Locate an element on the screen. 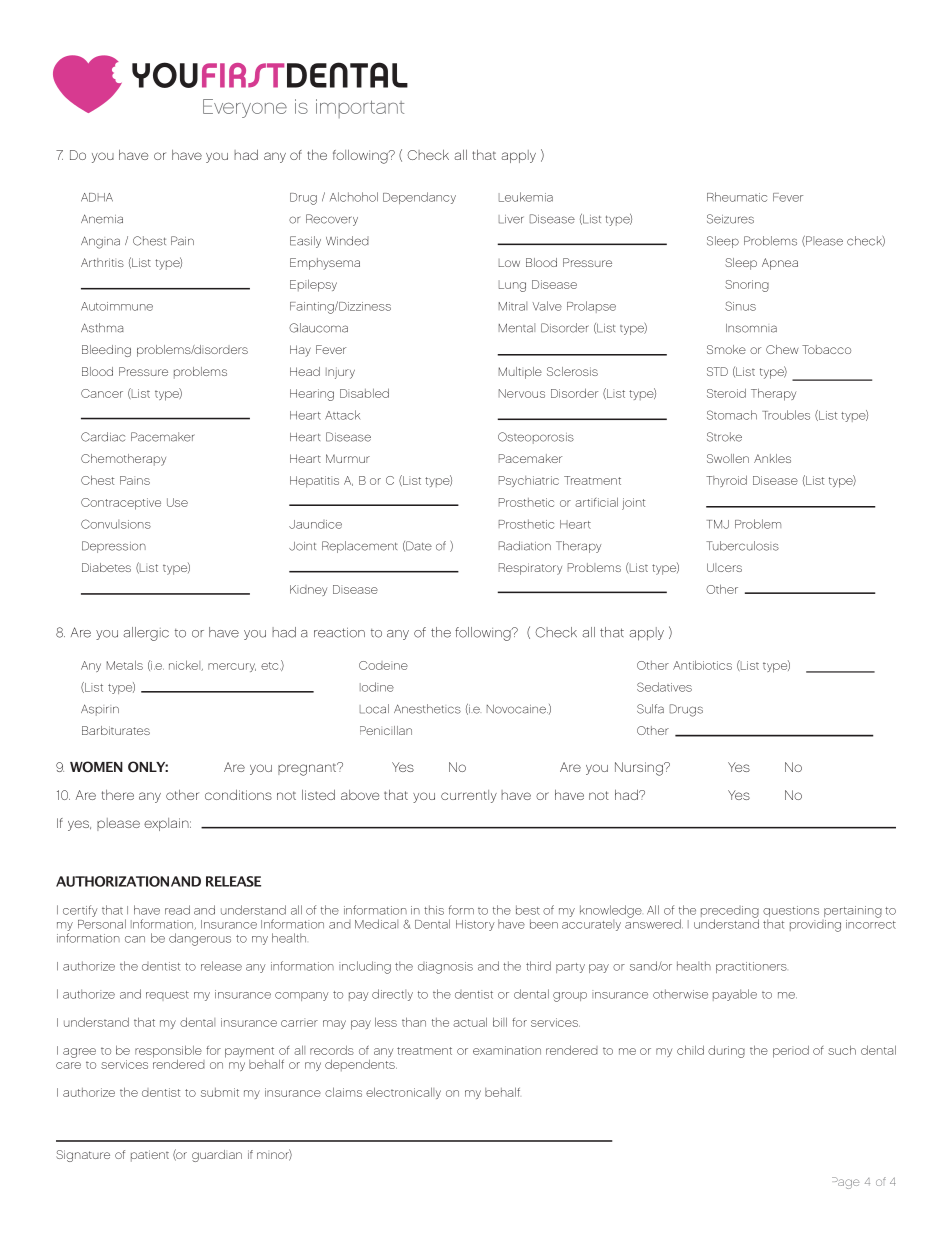 The width and height of the screenshot is (952, 1233). currently is located at coordinates (469, 796).
